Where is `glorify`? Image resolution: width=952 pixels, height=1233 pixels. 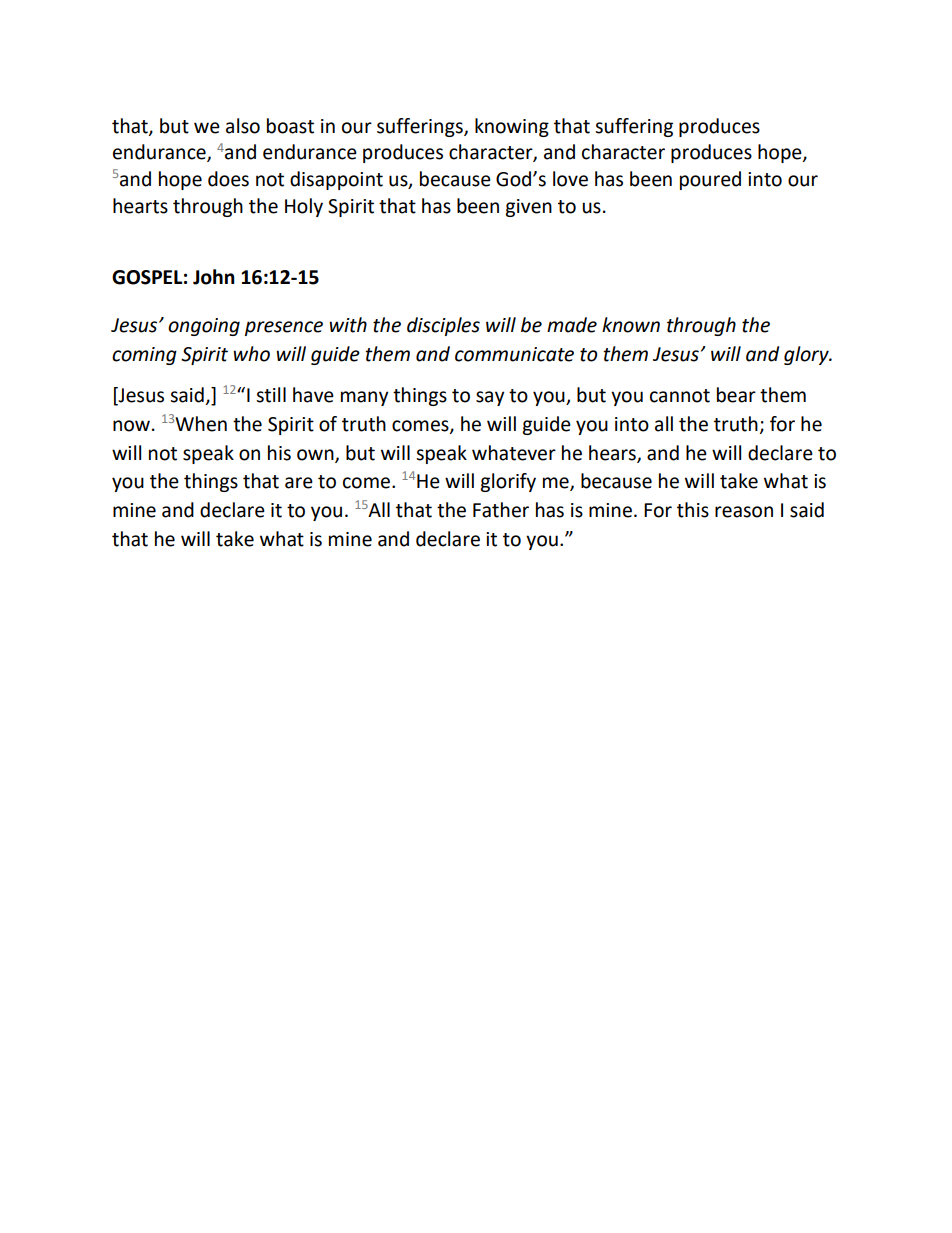 glorify is located at coordinates (508, 482).
